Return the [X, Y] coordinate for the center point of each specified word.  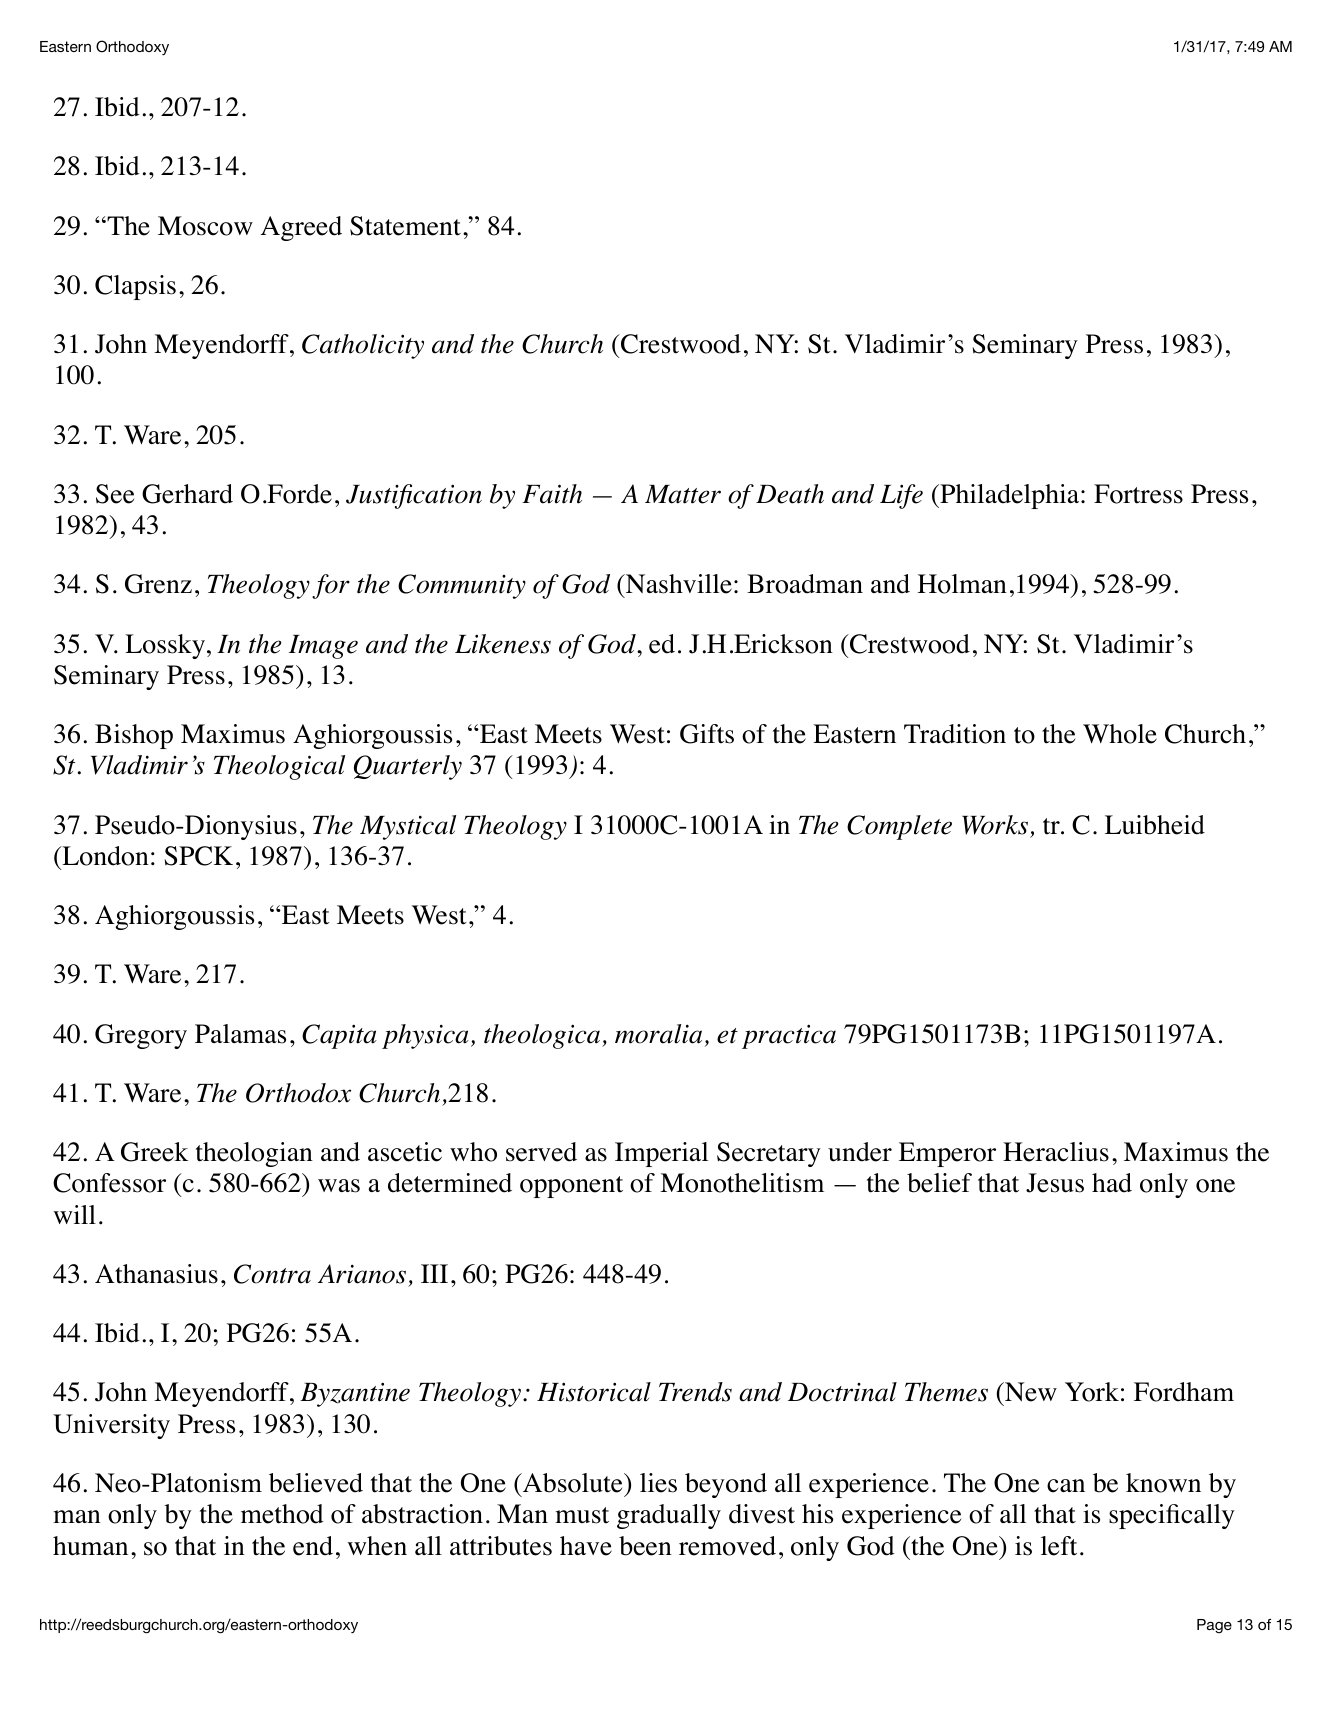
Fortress [1138, 494]
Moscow [205, 226]
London [104, 856]
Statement [405, 226]
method [282, 1514]
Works [995, 825]
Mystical [408, 827]
